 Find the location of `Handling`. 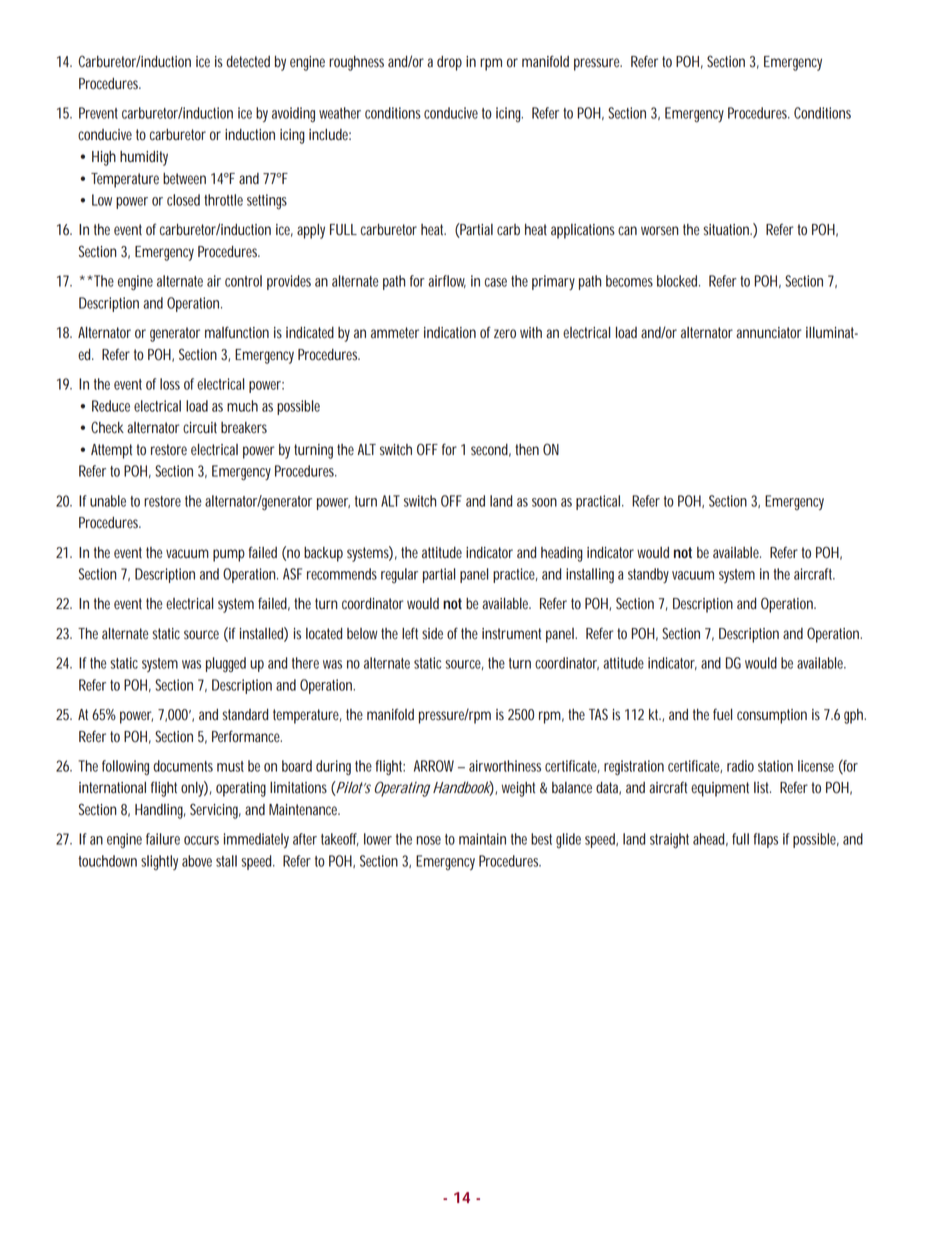

Handling is located at coordinates (160, 811).
